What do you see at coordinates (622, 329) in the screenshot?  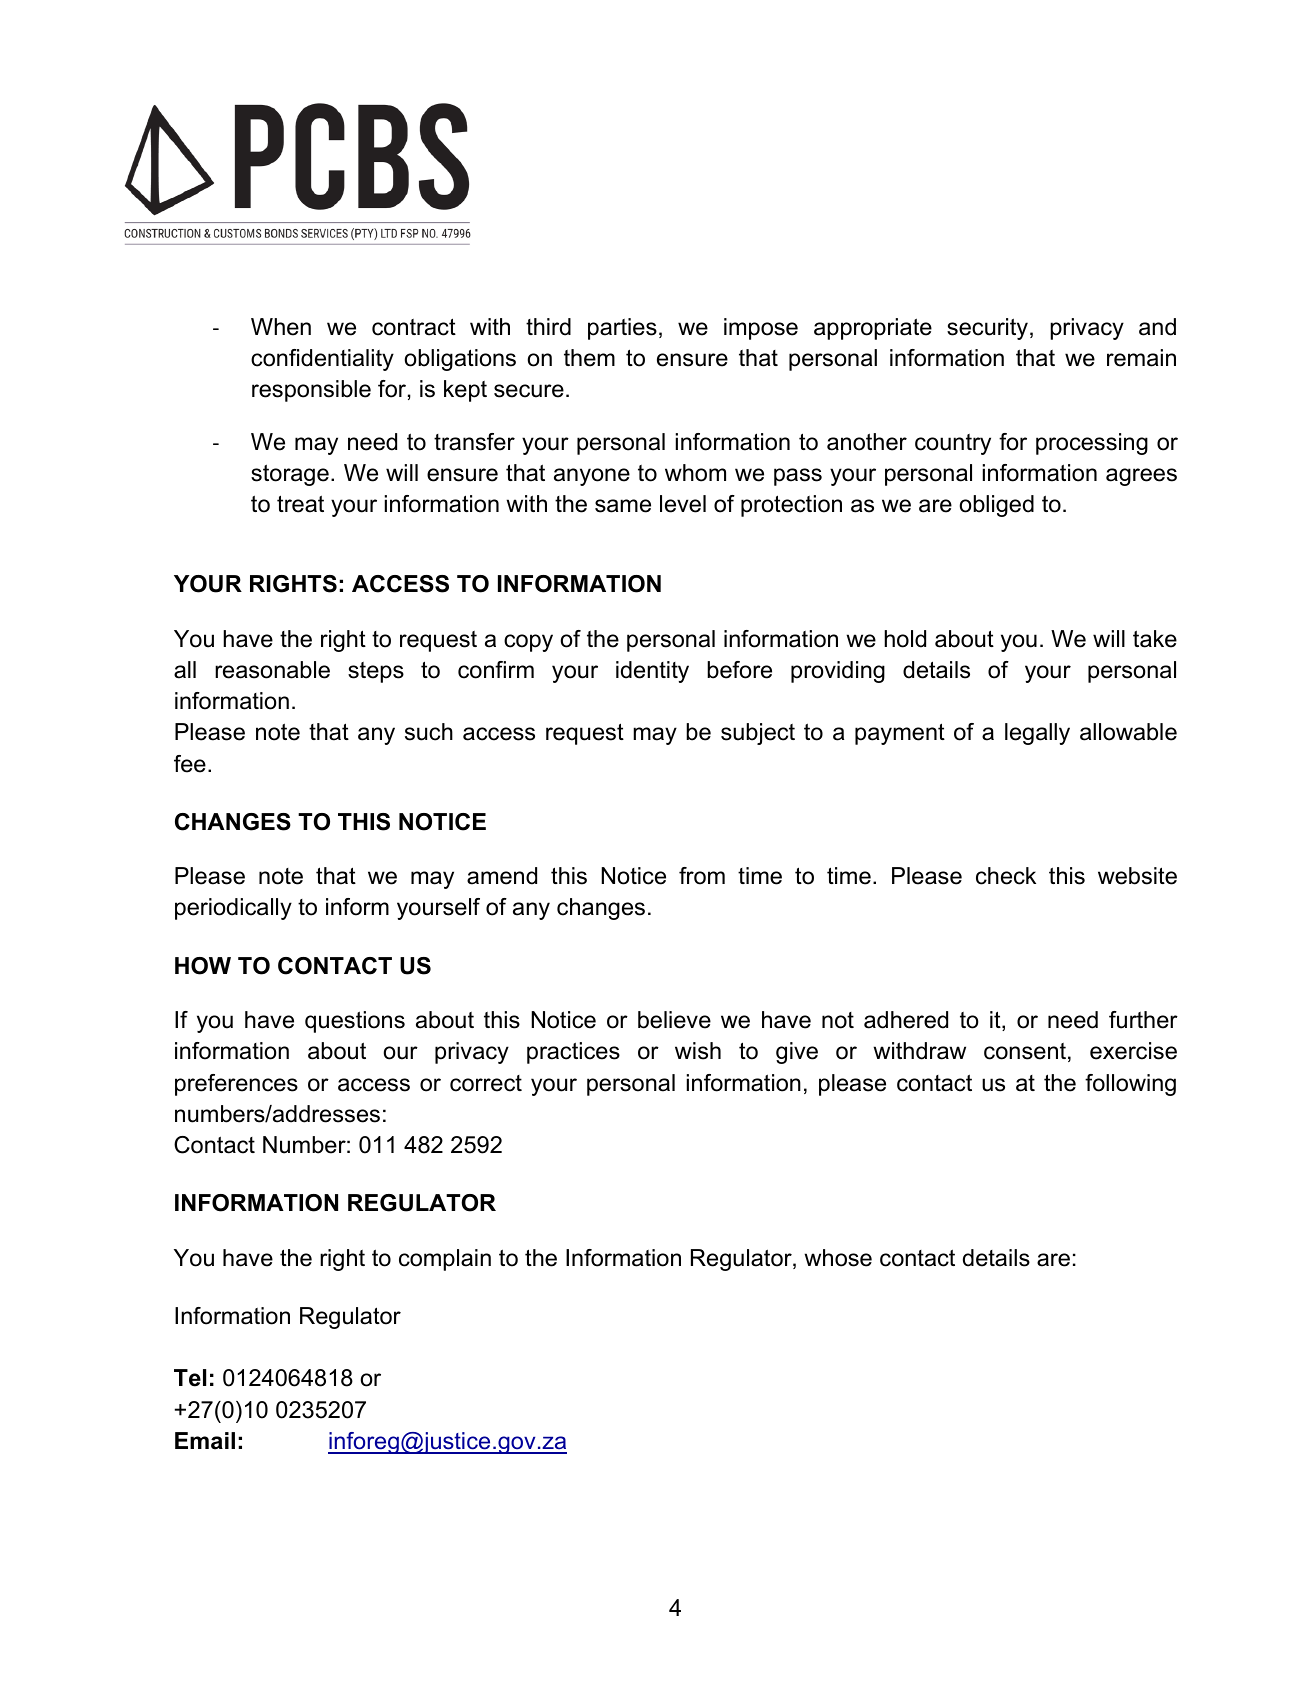 I see `parties` at bounding box center [622, 329].
